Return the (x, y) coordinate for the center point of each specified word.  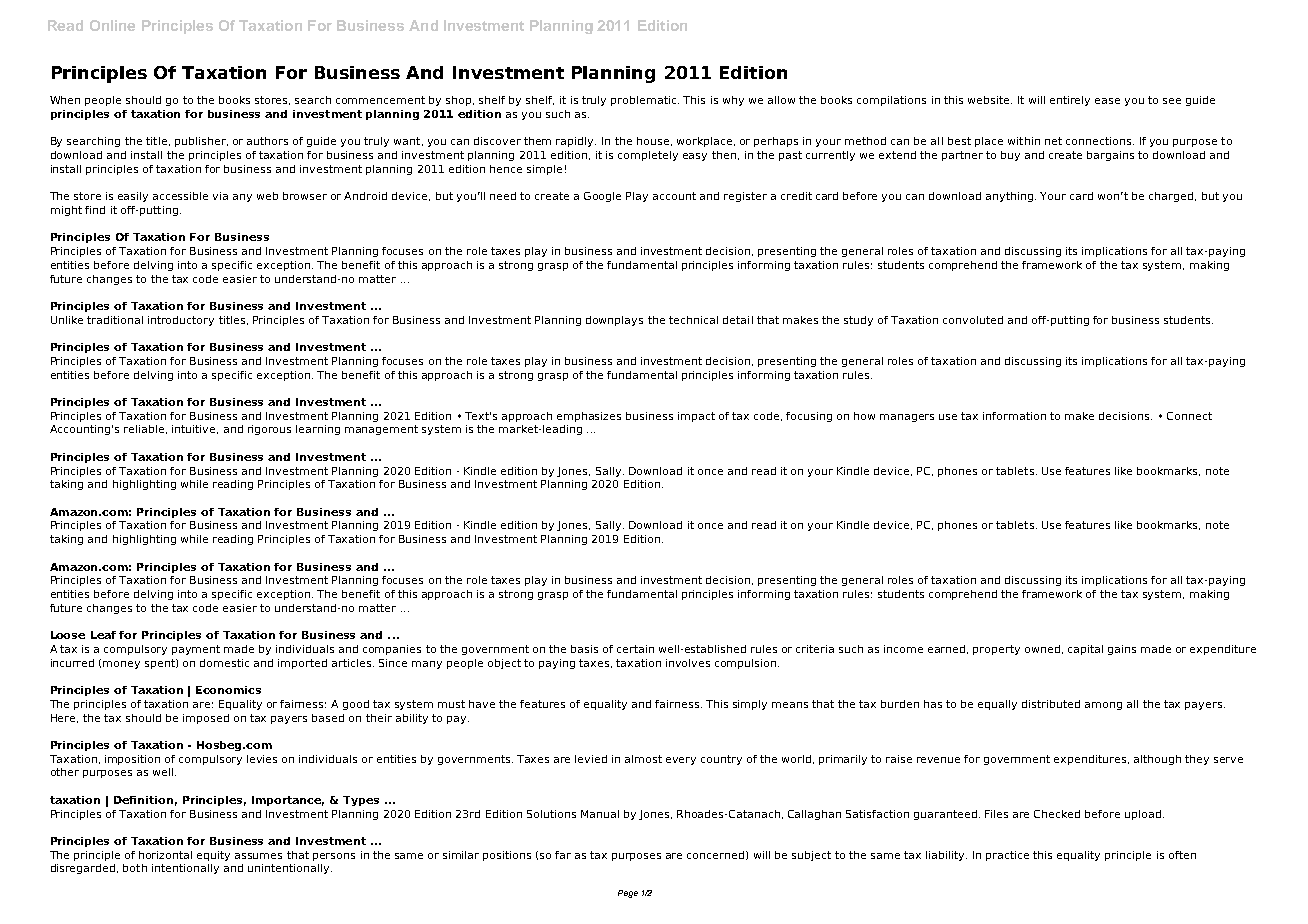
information (1014, 416)
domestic (224, 663)
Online (112, 25)
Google (602, 197)
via (220, 196)
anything (1011, 197)
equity (213, 856)
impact (696, 417)
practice (1007, 856)
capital (1085, 650)
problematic (645, 101)
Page (628, 894)
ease (1107, 101)
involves (688, 663)
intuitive (195, 429)
